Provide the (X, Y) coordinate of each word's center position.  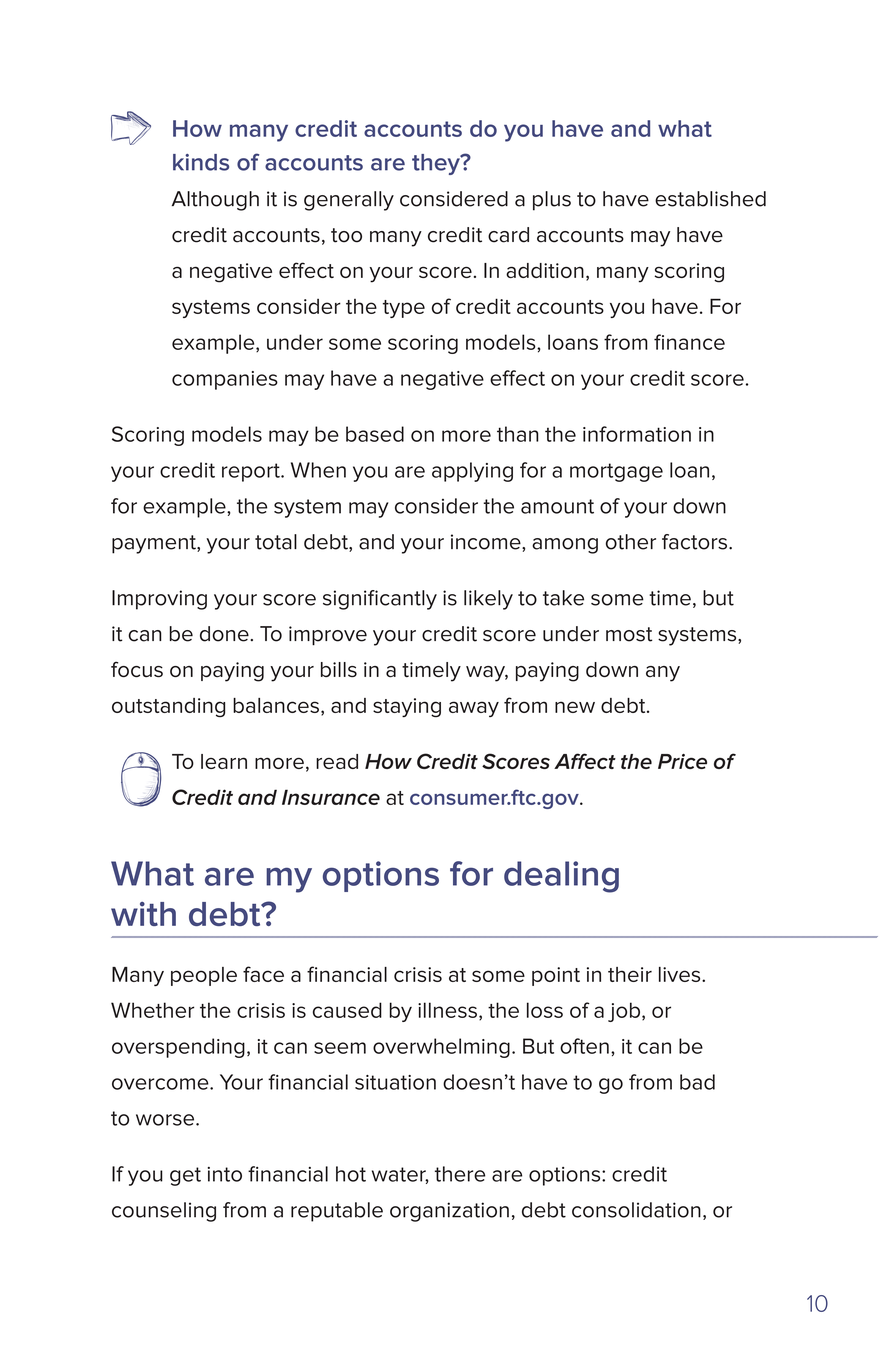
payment (155, 544)
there (460, 1174)
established (710, 199)
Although (215, 201)
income (487, 542)
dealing (561, 877)
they (437, 164)
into (225, 1174)
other (631, 542)
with (143, 914)
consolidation (636, 1210)
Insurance (331, 797)
